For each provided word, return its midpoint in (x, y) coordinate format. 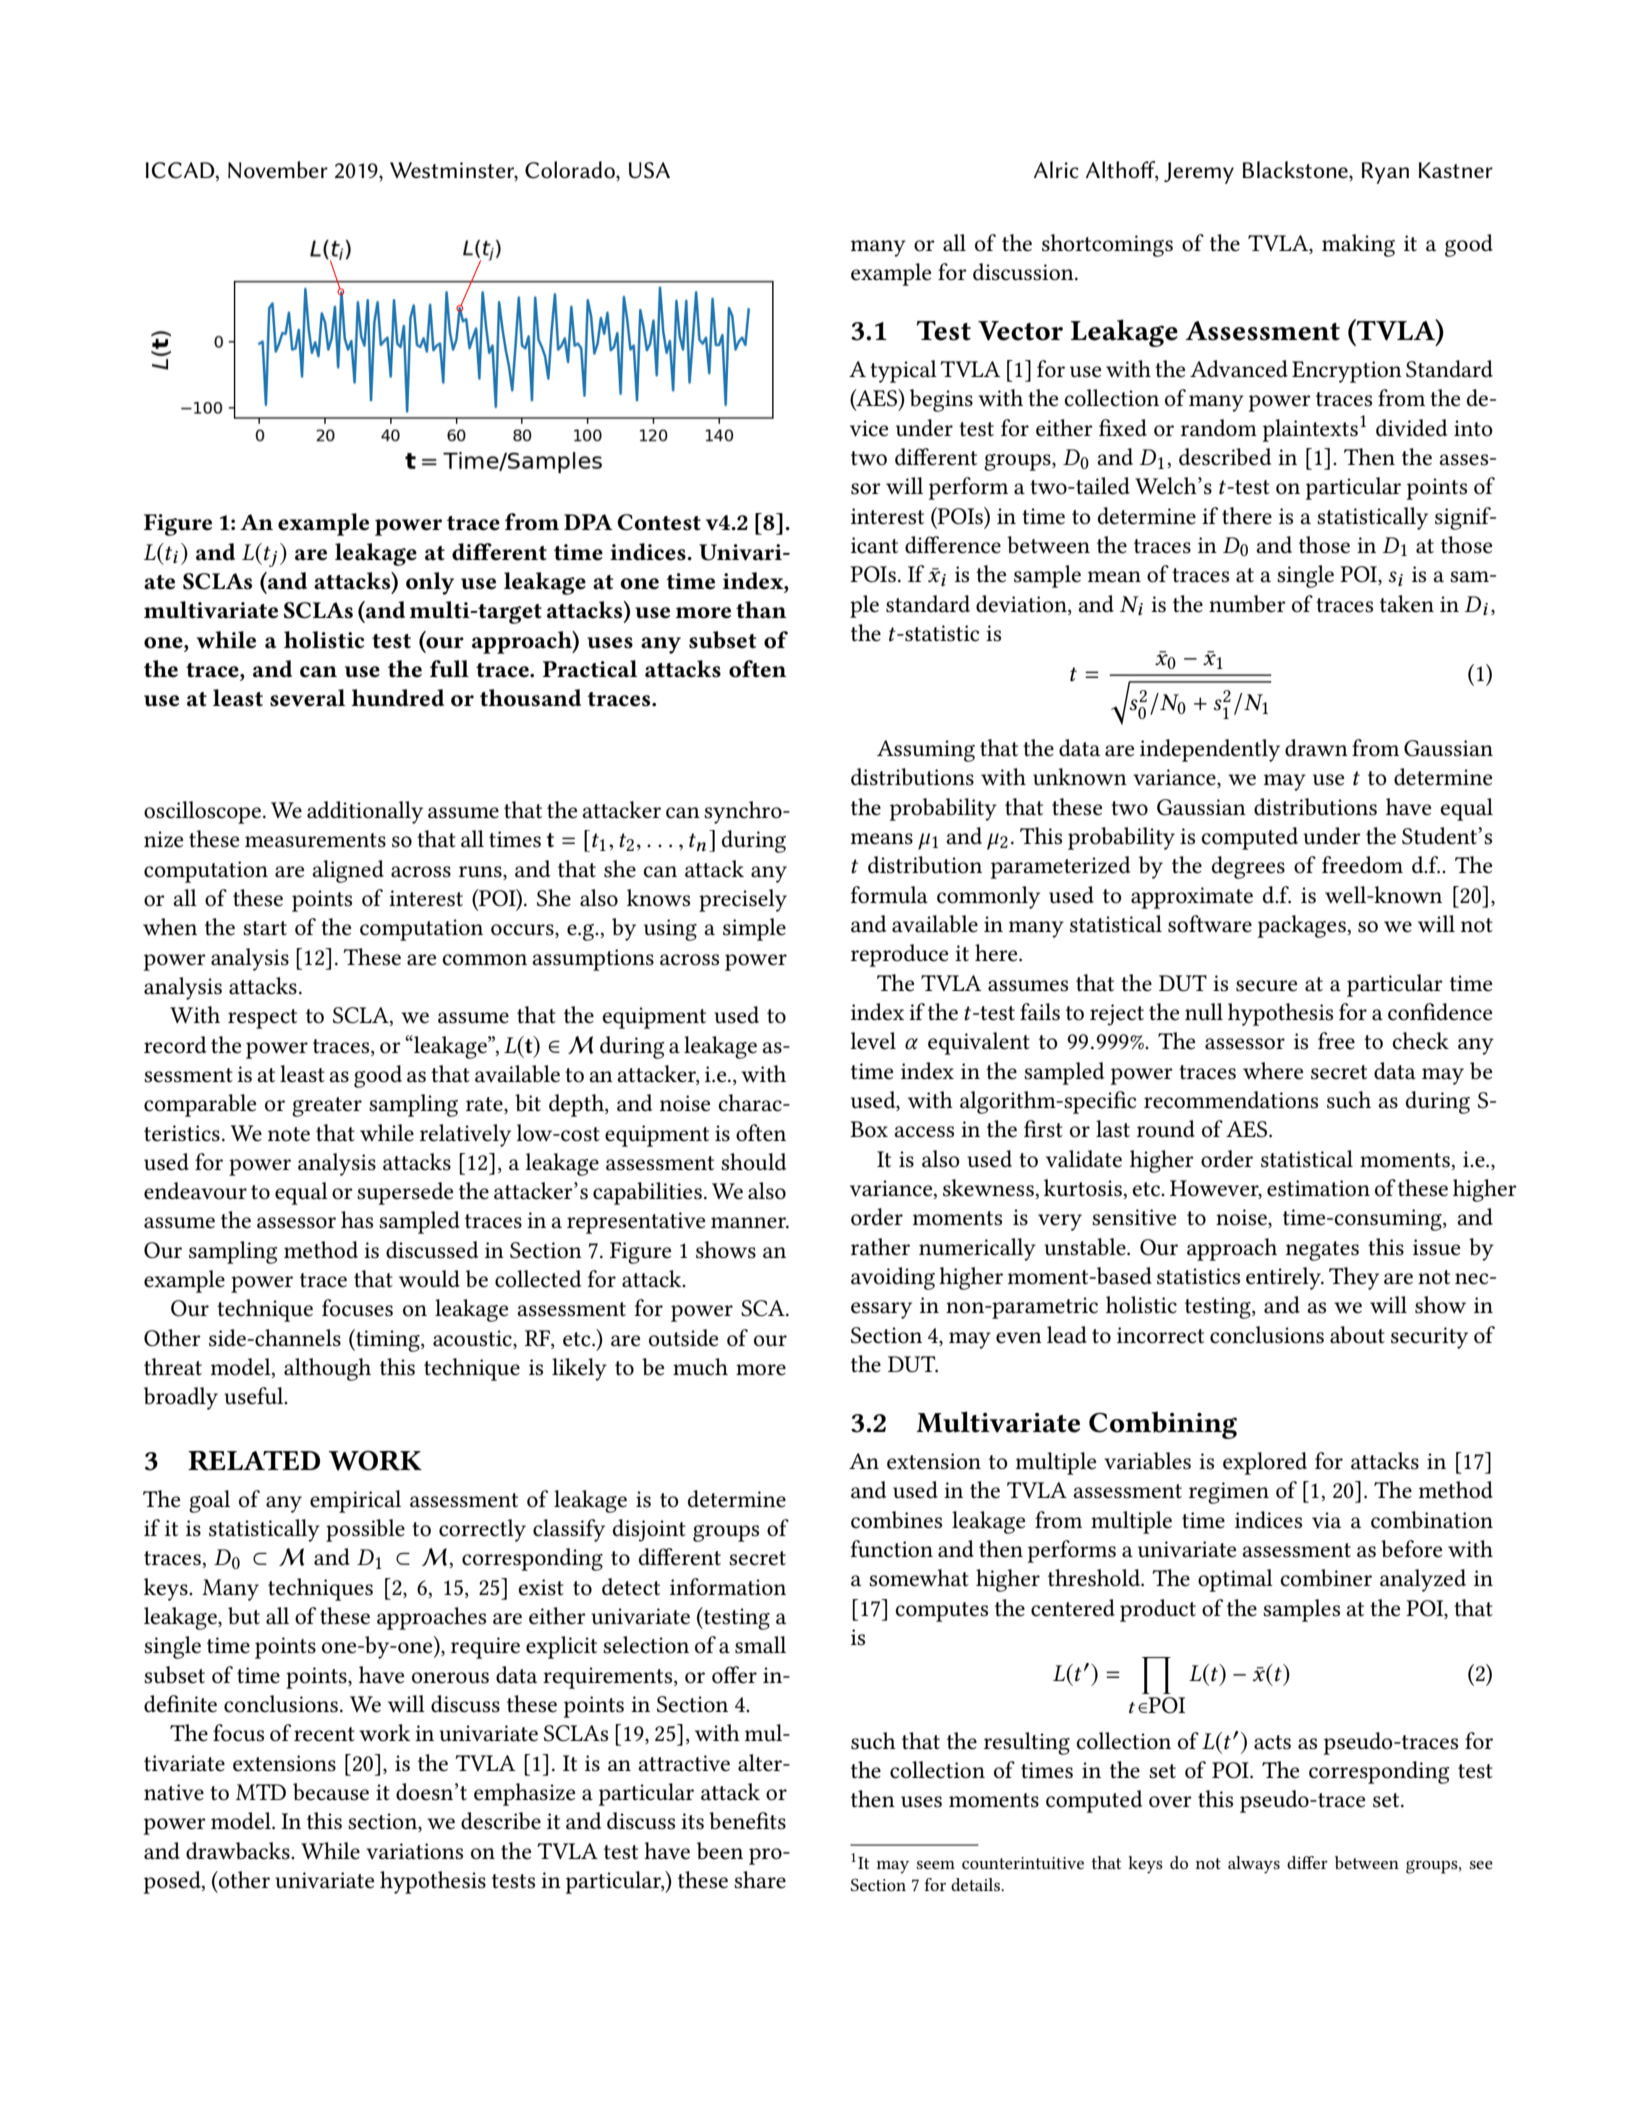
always (1254, 1865)
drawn (1316, 748)
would (429, 1279)
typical (903, 371)
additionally (365, 812)
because (331, 1792)
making (1358, 245)
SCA (764, 1308)
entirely (1285, 1278)
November (278, 170)
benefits (747, 1821)
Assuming (926, 751)
